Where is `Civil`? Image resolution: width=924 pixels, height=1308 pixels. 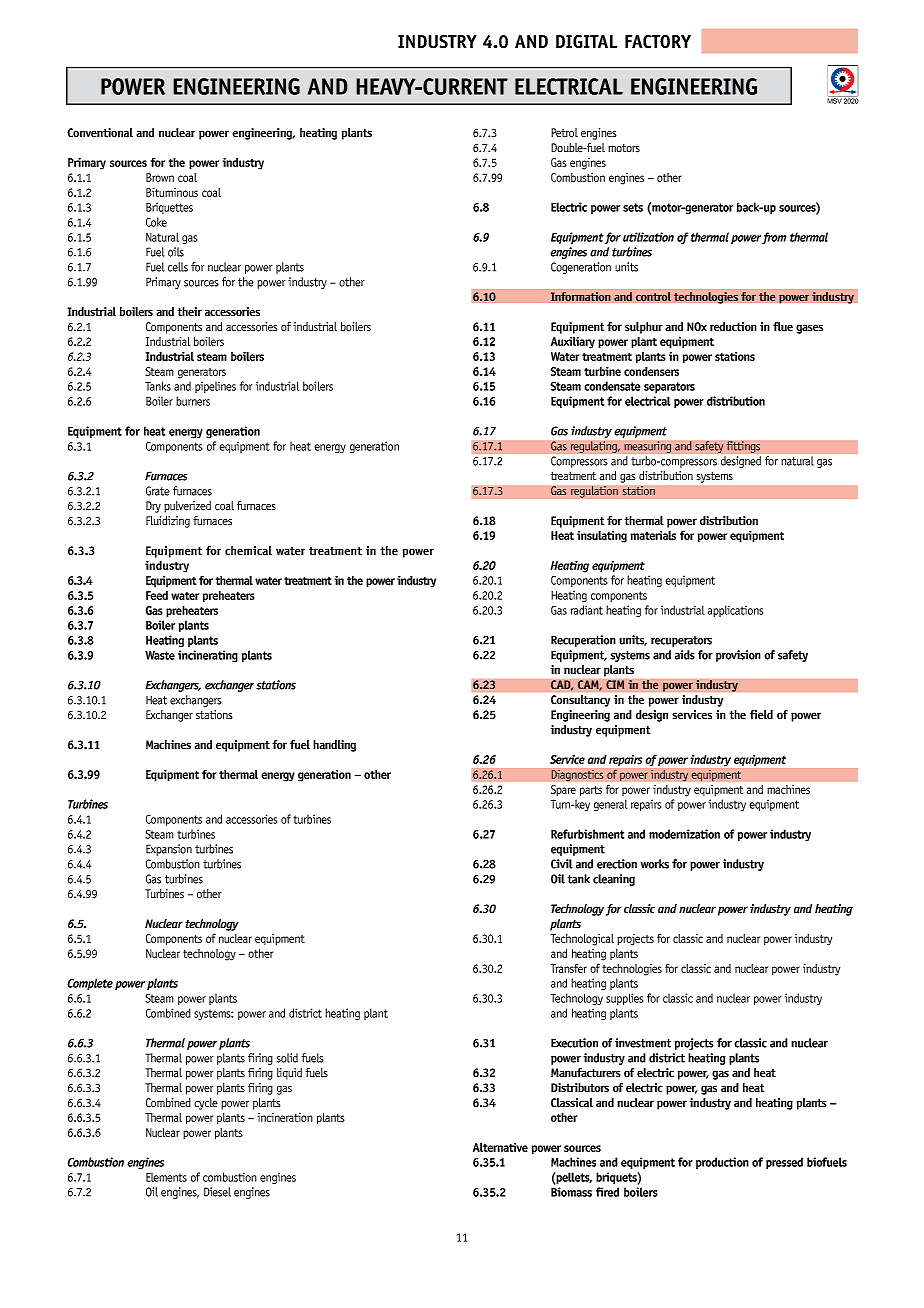
Civil is located at coordinates (561, 864).
